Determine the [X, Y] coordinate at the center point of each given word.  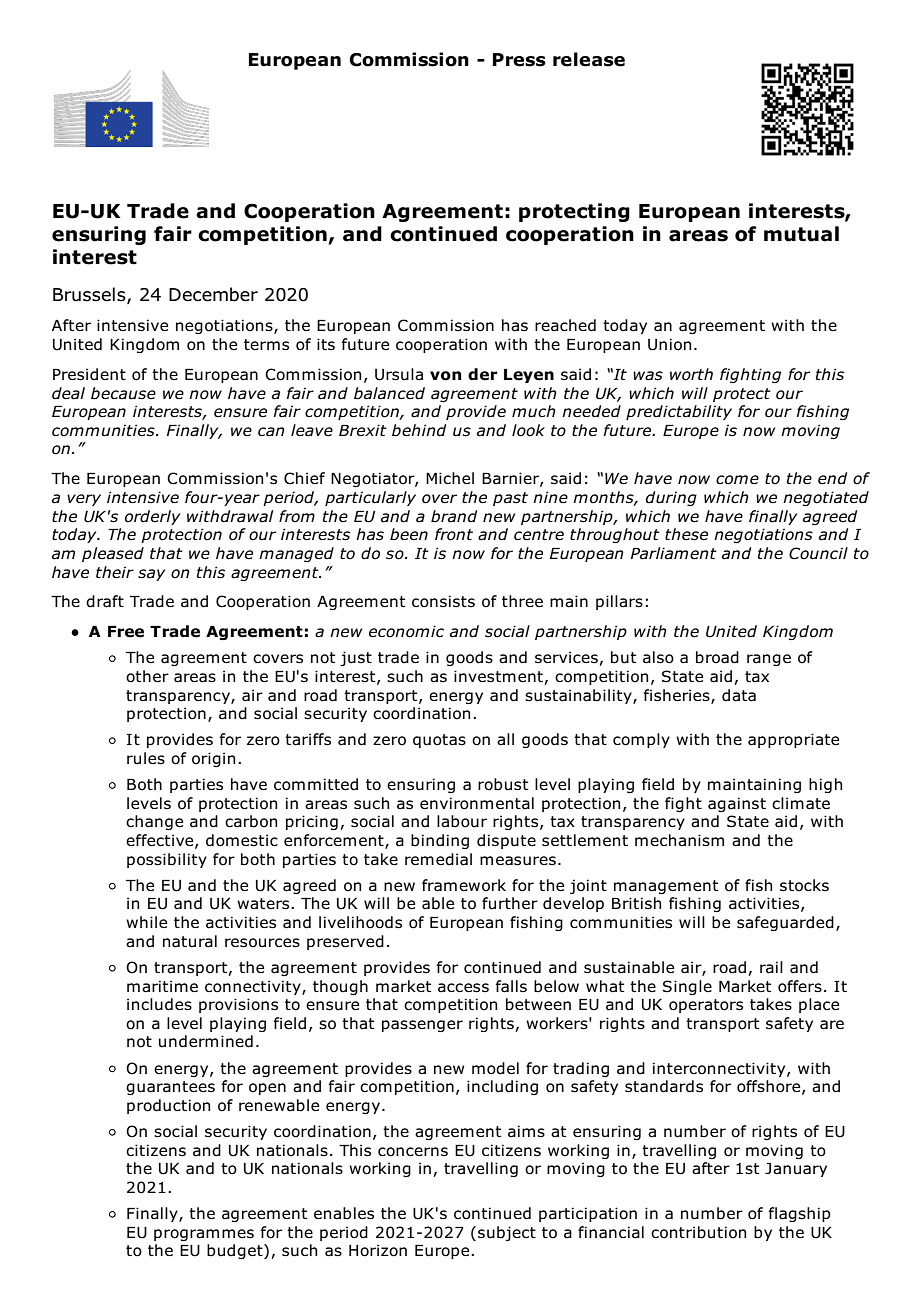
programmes [204, 1235]
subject [507, 1233]
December [213, 294]
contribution [698, 1232]
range [769, 660]
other [147, 676]
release [589, 59]
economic [406, 631]
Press [519, 60]
